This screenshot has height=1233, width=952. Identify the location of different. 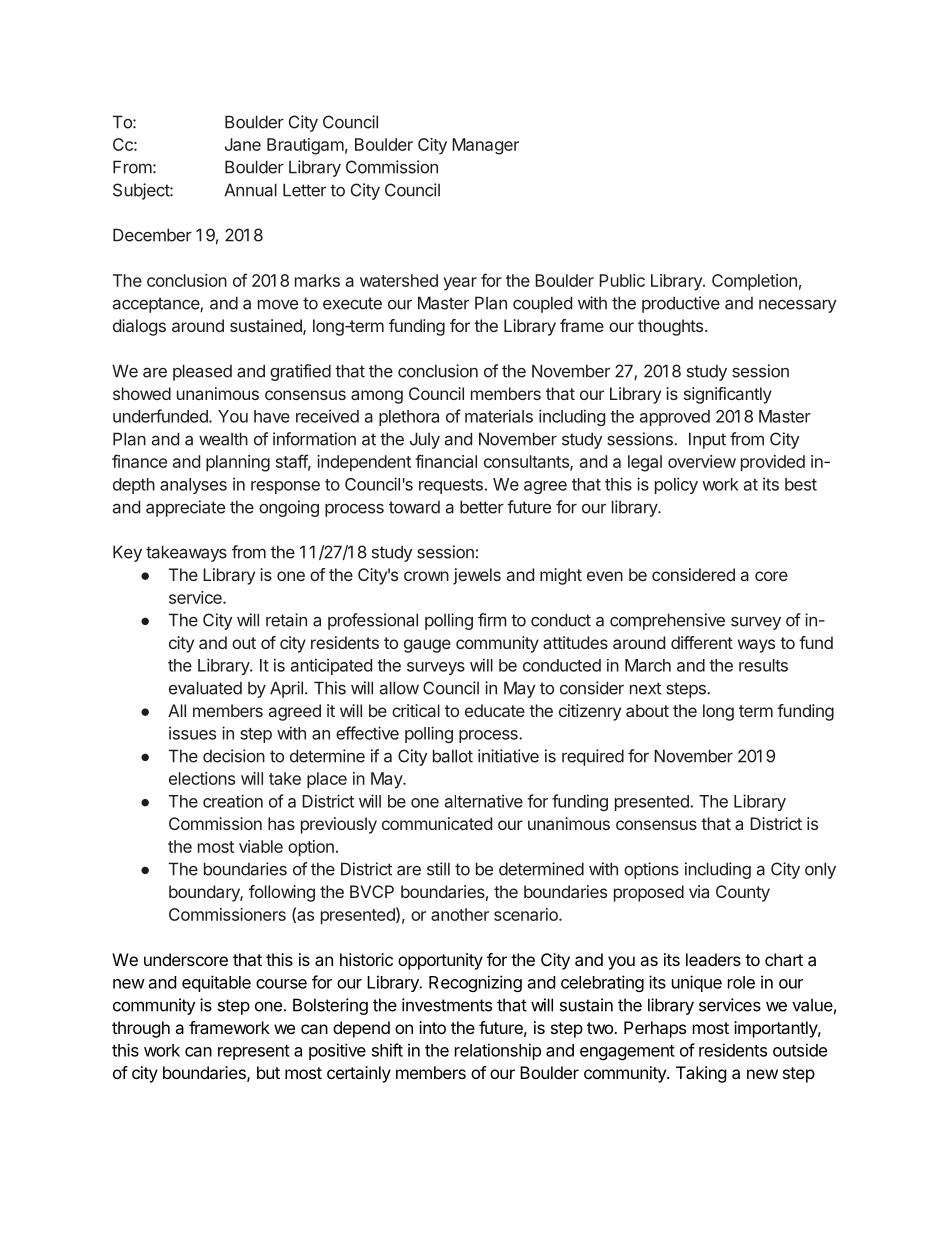
(702, 642).
